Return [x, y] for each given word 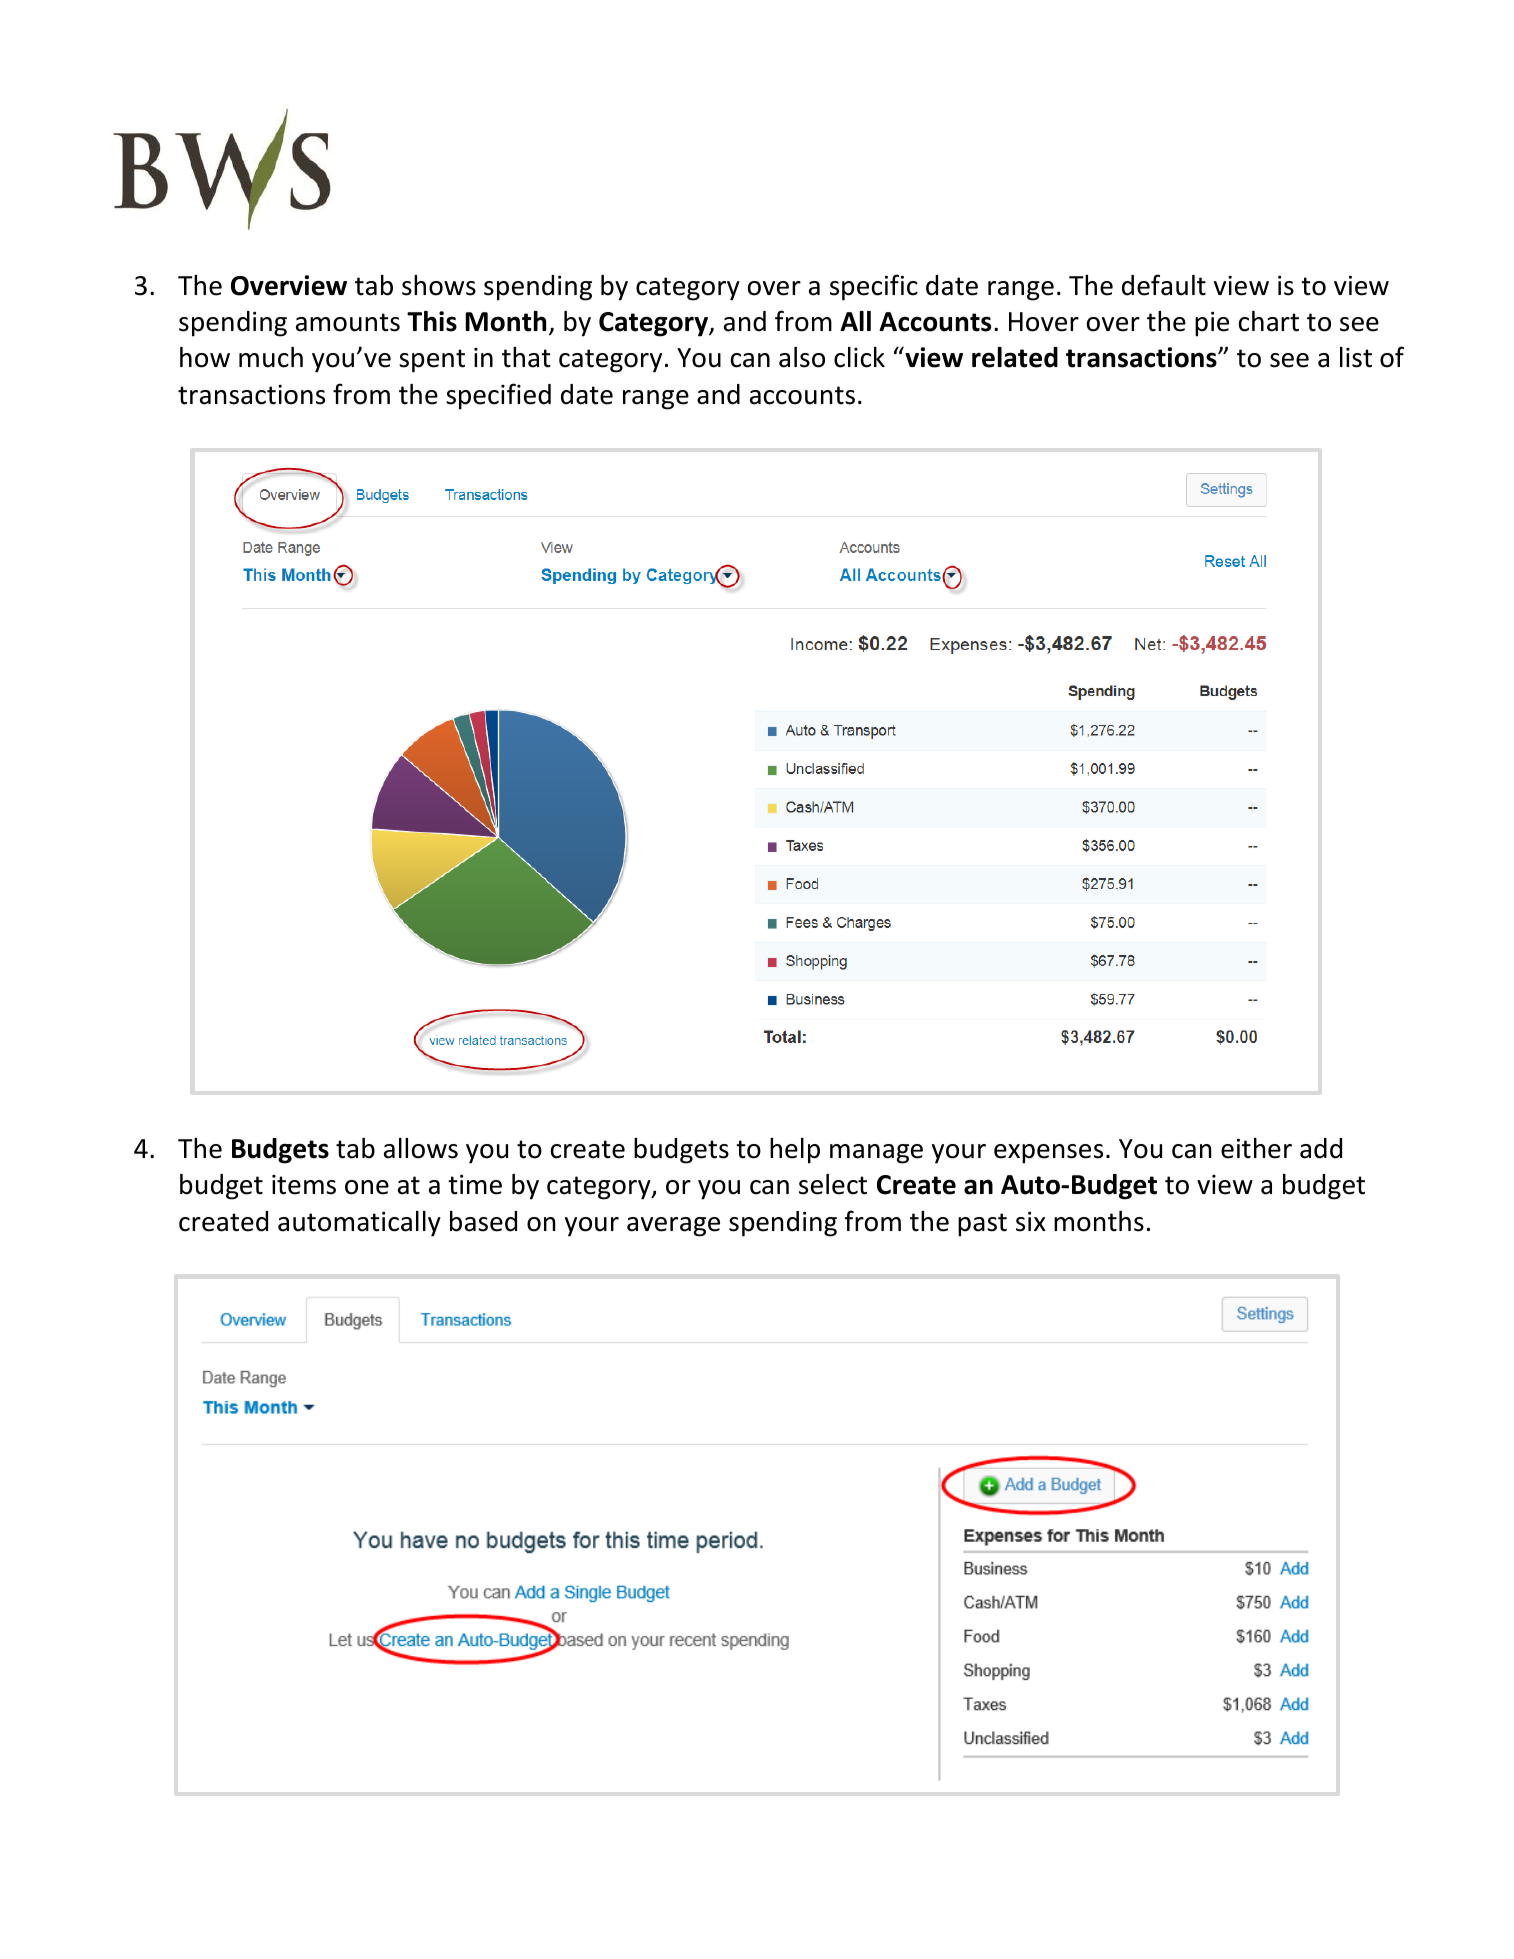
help [795, 1151]
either [1256, 1148]
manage [876, 1154]
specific [874, 287]
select [833, 1184]
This [432, 321]
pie [1212, 324]
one [367, 1187]
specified [498, 396]
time [475, 1184]
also [802, 357]
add [1321, 1148]
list [1356, 357]
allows [421, 1148]
